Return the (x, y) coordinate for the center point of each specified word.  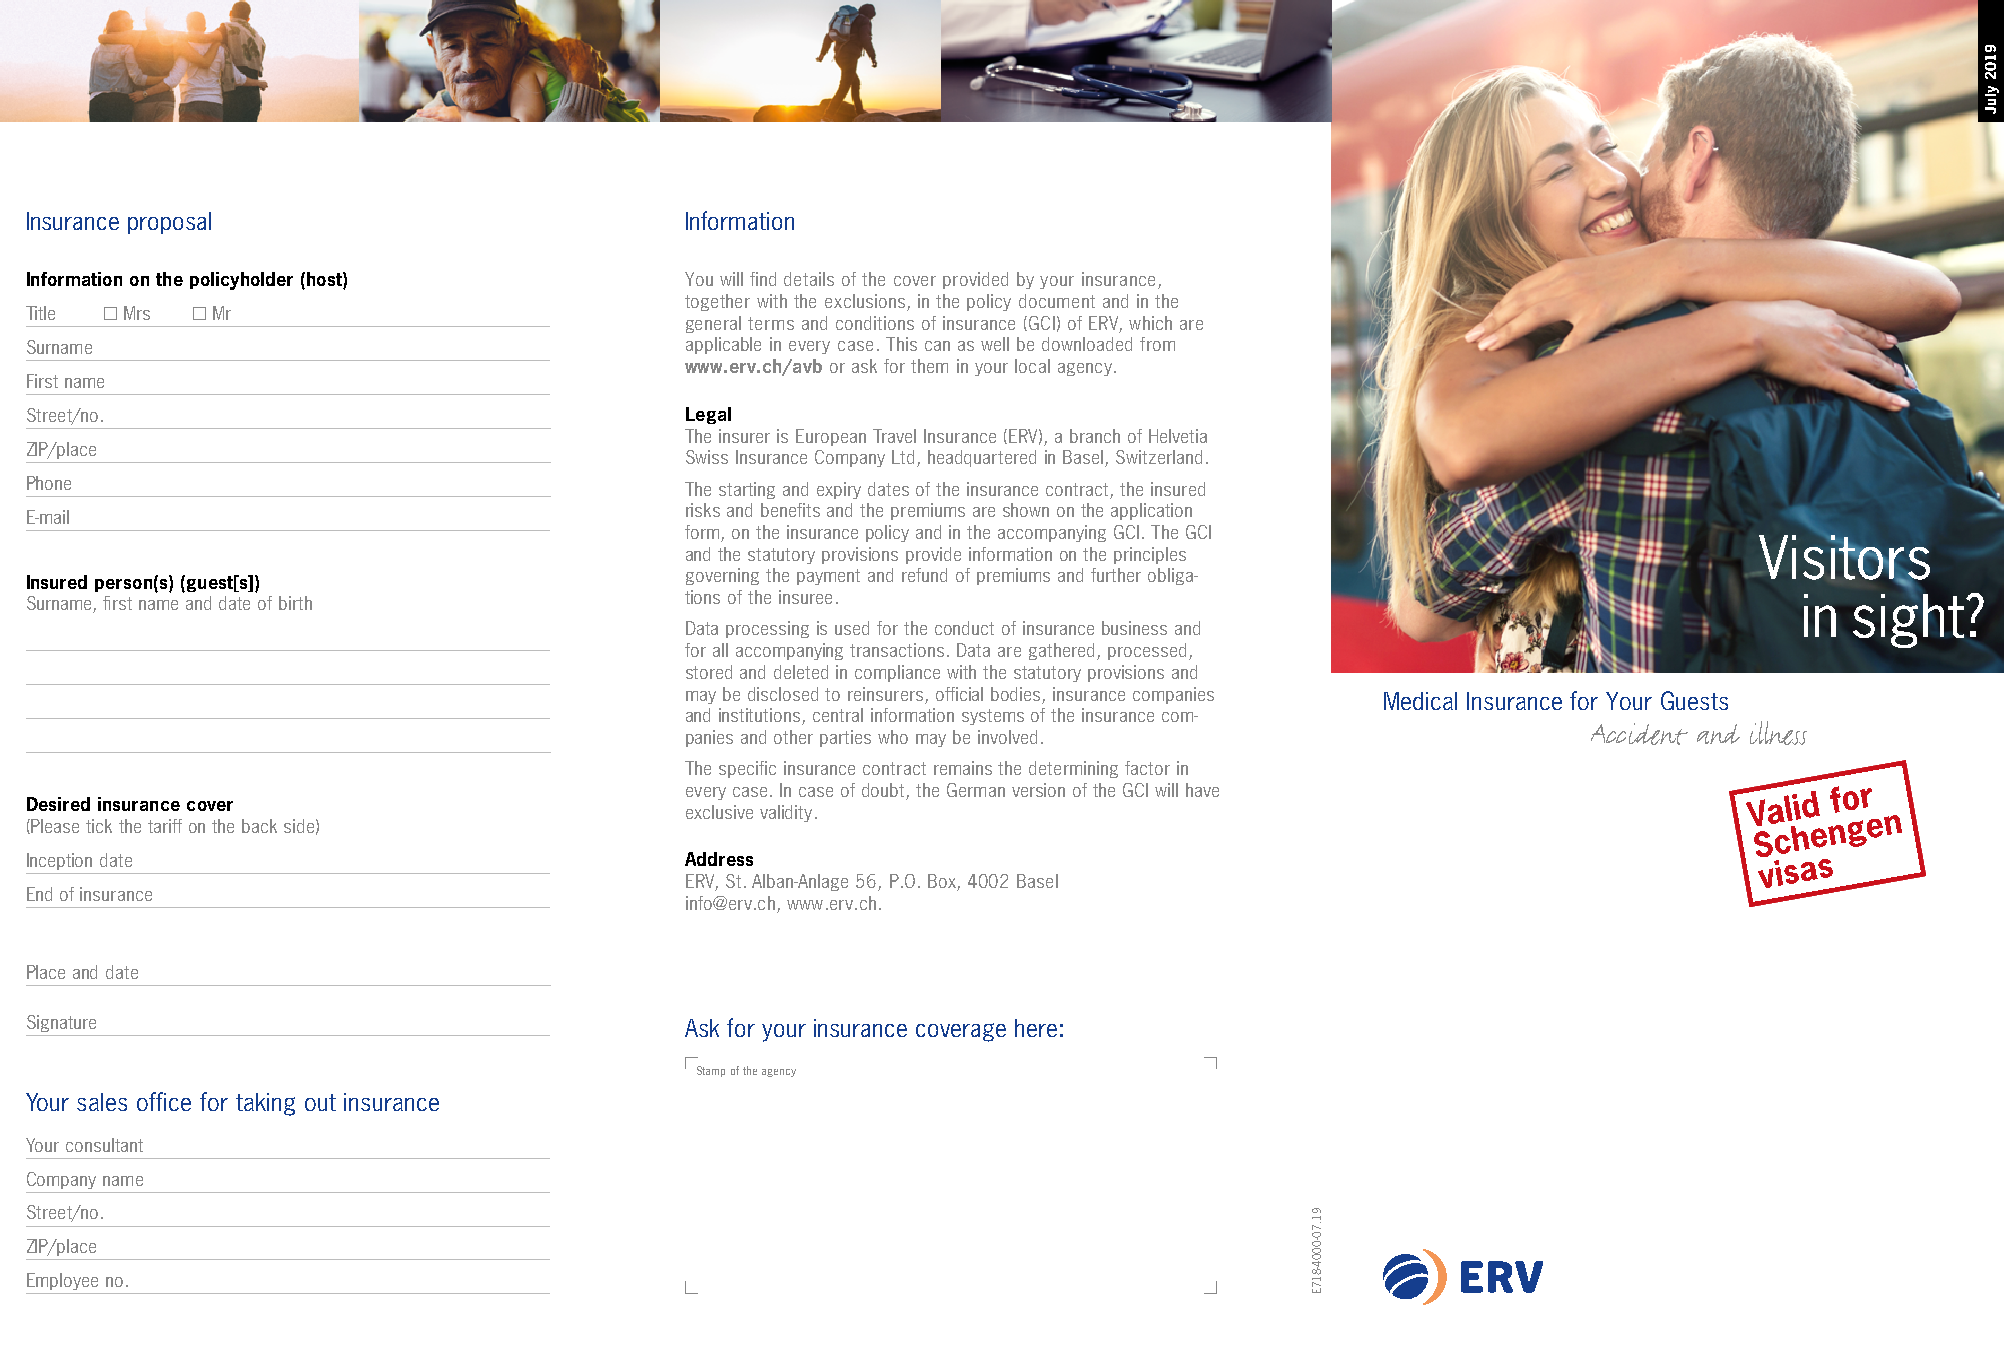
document (1057, 301)
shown (1026, 510)
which (1150, 323)
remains (963, 768)
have (1202, 790)
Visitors (1844, 558)
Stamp (711, 1071)
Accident (1639, 734)
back (259, 826)
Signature (61, 1023)
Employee (62, 1281)
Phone (49, 483)
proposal (169, 223)
